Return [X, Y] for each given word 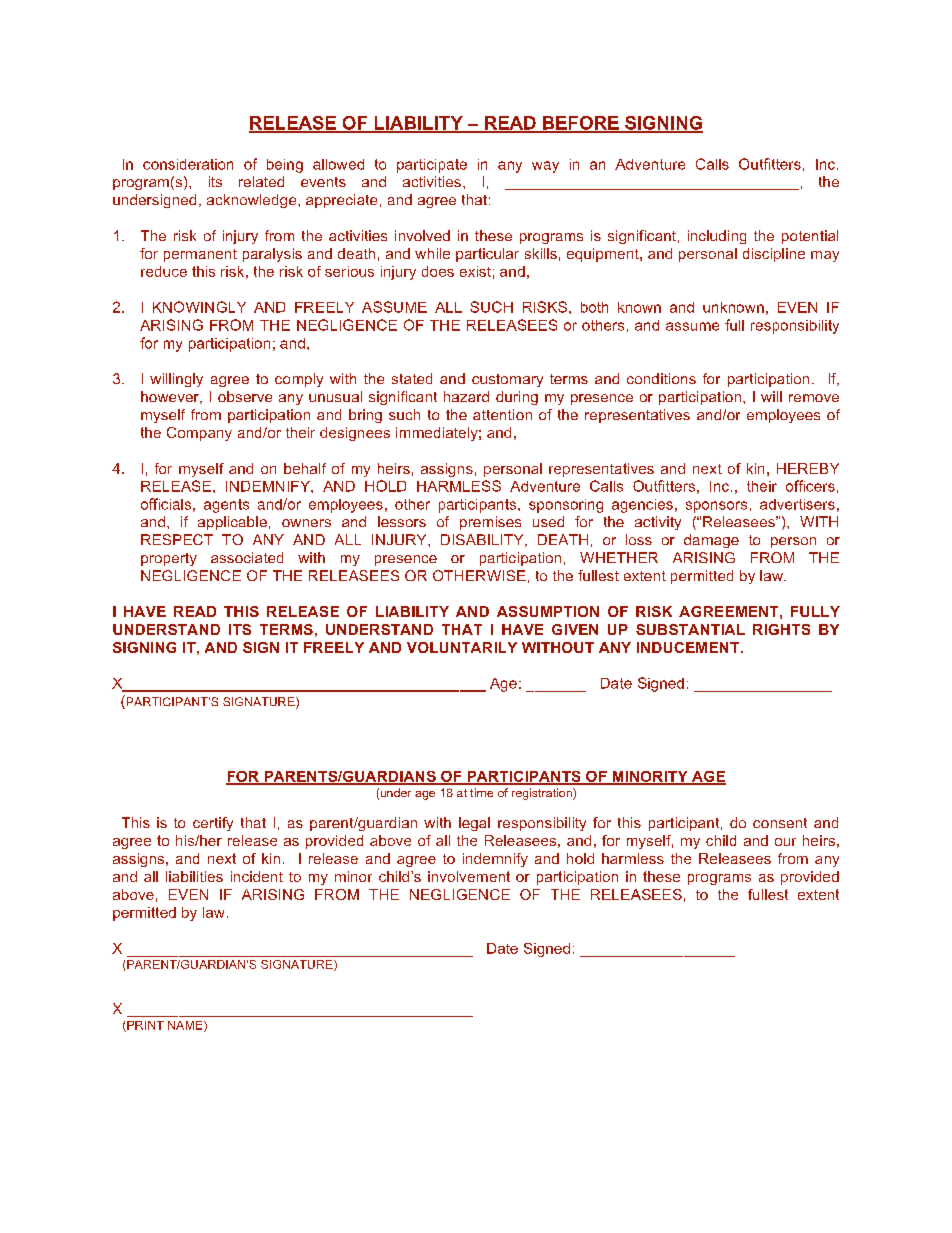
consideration [188, 164]
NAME [186, 1026]
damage [711, 541]
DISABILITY [483, 540]
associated [247, 557]
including [717, 237]
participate [432, 166]
